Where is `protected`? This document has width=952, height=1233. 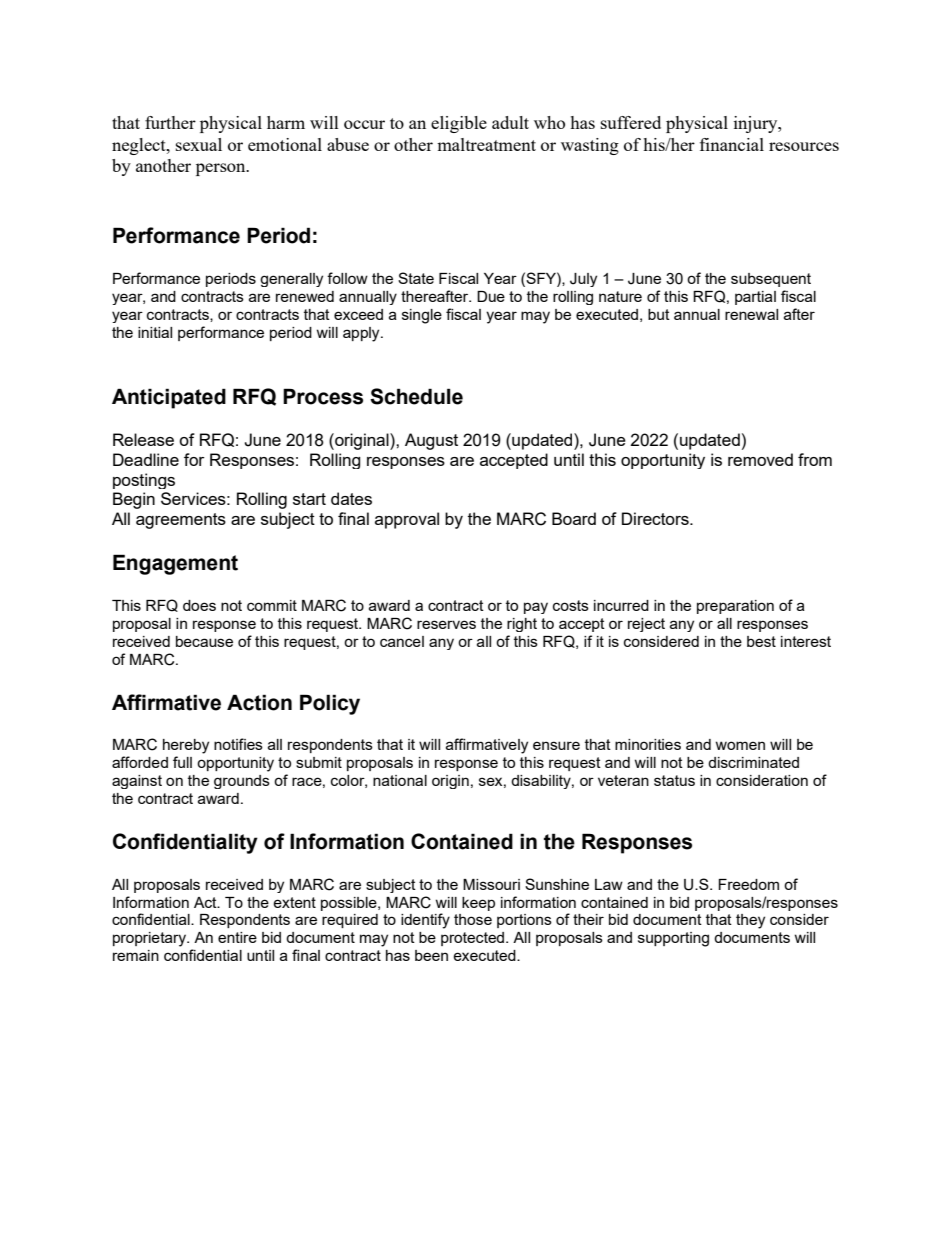
protected is located at coordinates (474, 939).
